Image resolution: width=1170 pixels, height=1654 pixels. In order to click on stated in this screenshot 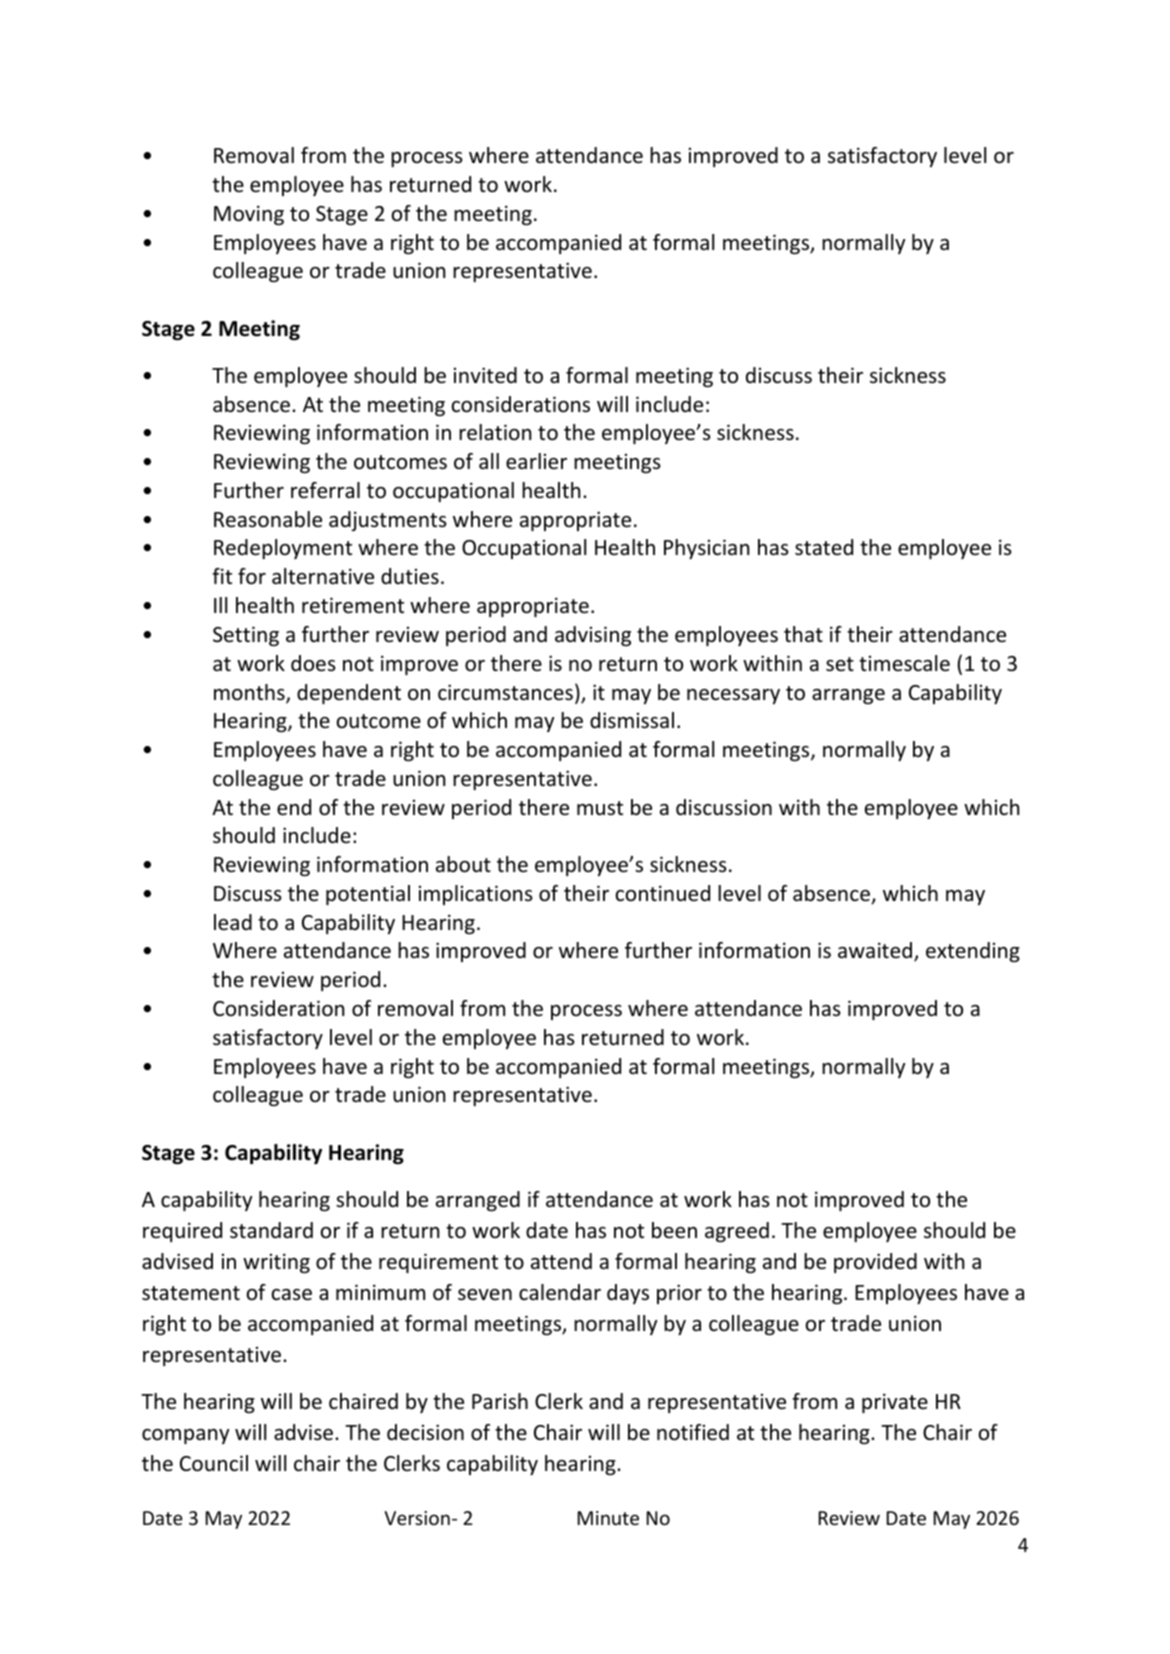, I will do `click(824, 547)`.
